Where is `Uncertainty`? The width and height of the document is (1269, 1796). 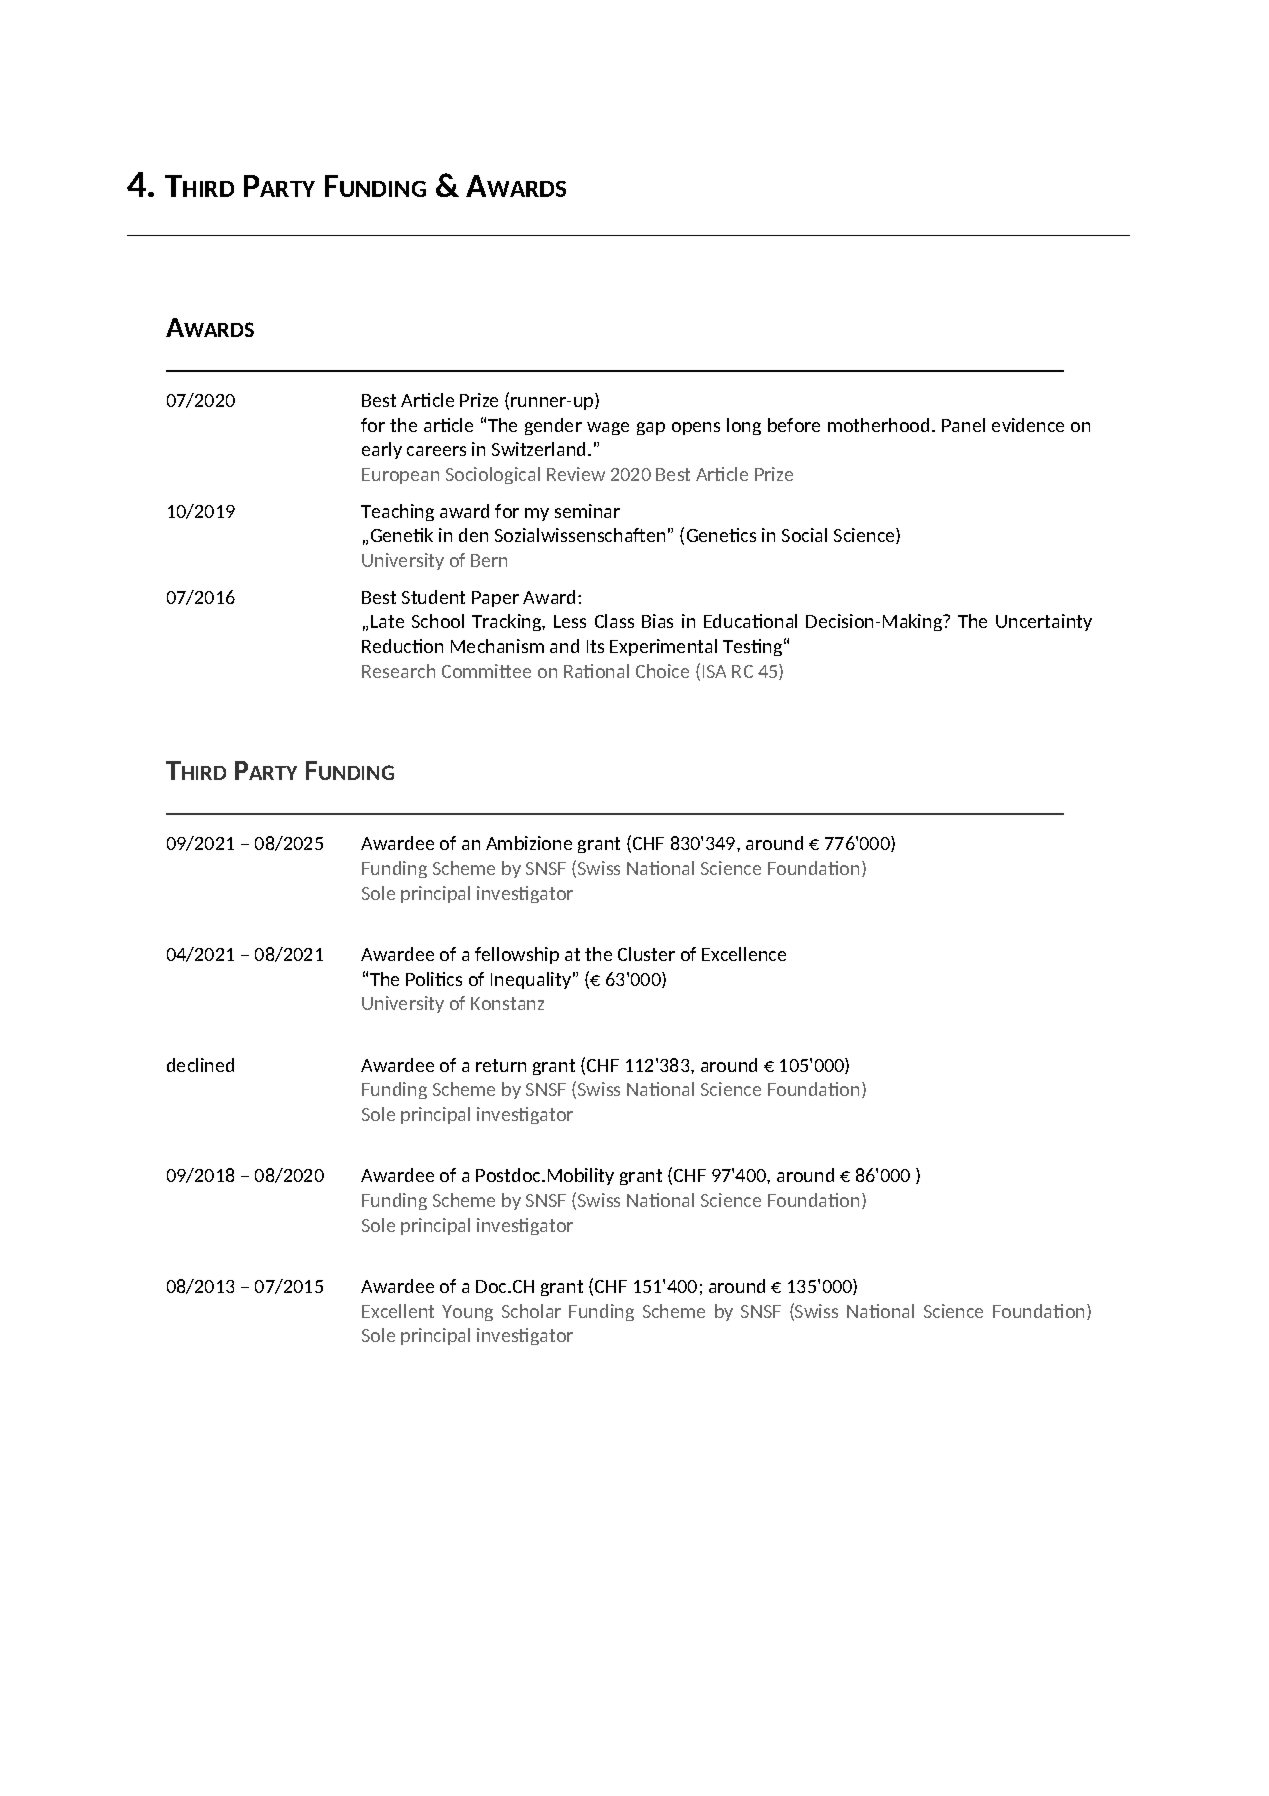
Uncertainty is located at coordinates (1044, 622).
